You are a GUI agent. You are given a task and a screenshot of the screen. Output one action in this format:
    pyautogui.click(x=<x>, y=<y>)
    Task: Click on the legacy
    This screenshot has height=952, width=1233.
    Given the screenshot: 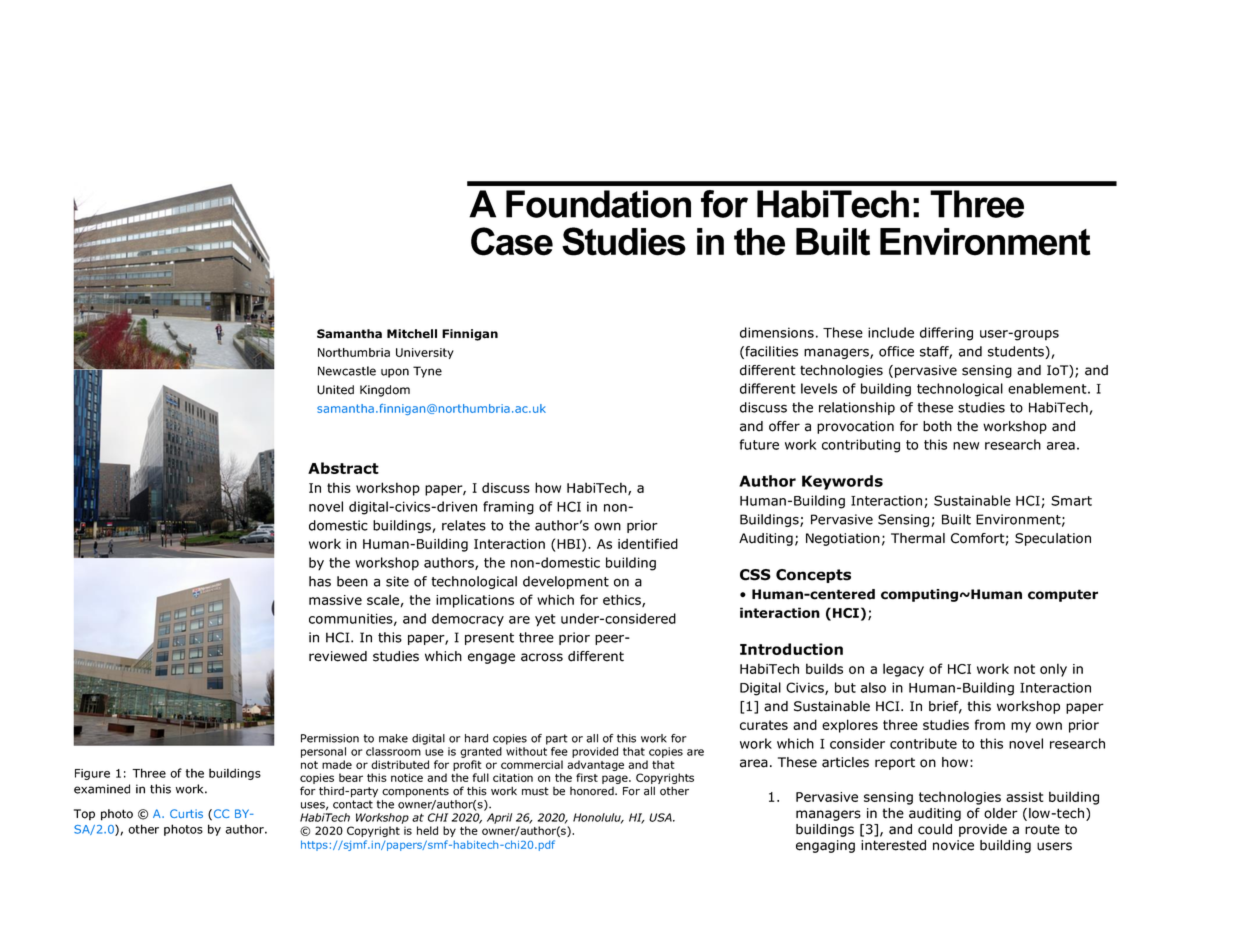 What is the action you would take?
    pyautogui.click(x=903, y=670)
